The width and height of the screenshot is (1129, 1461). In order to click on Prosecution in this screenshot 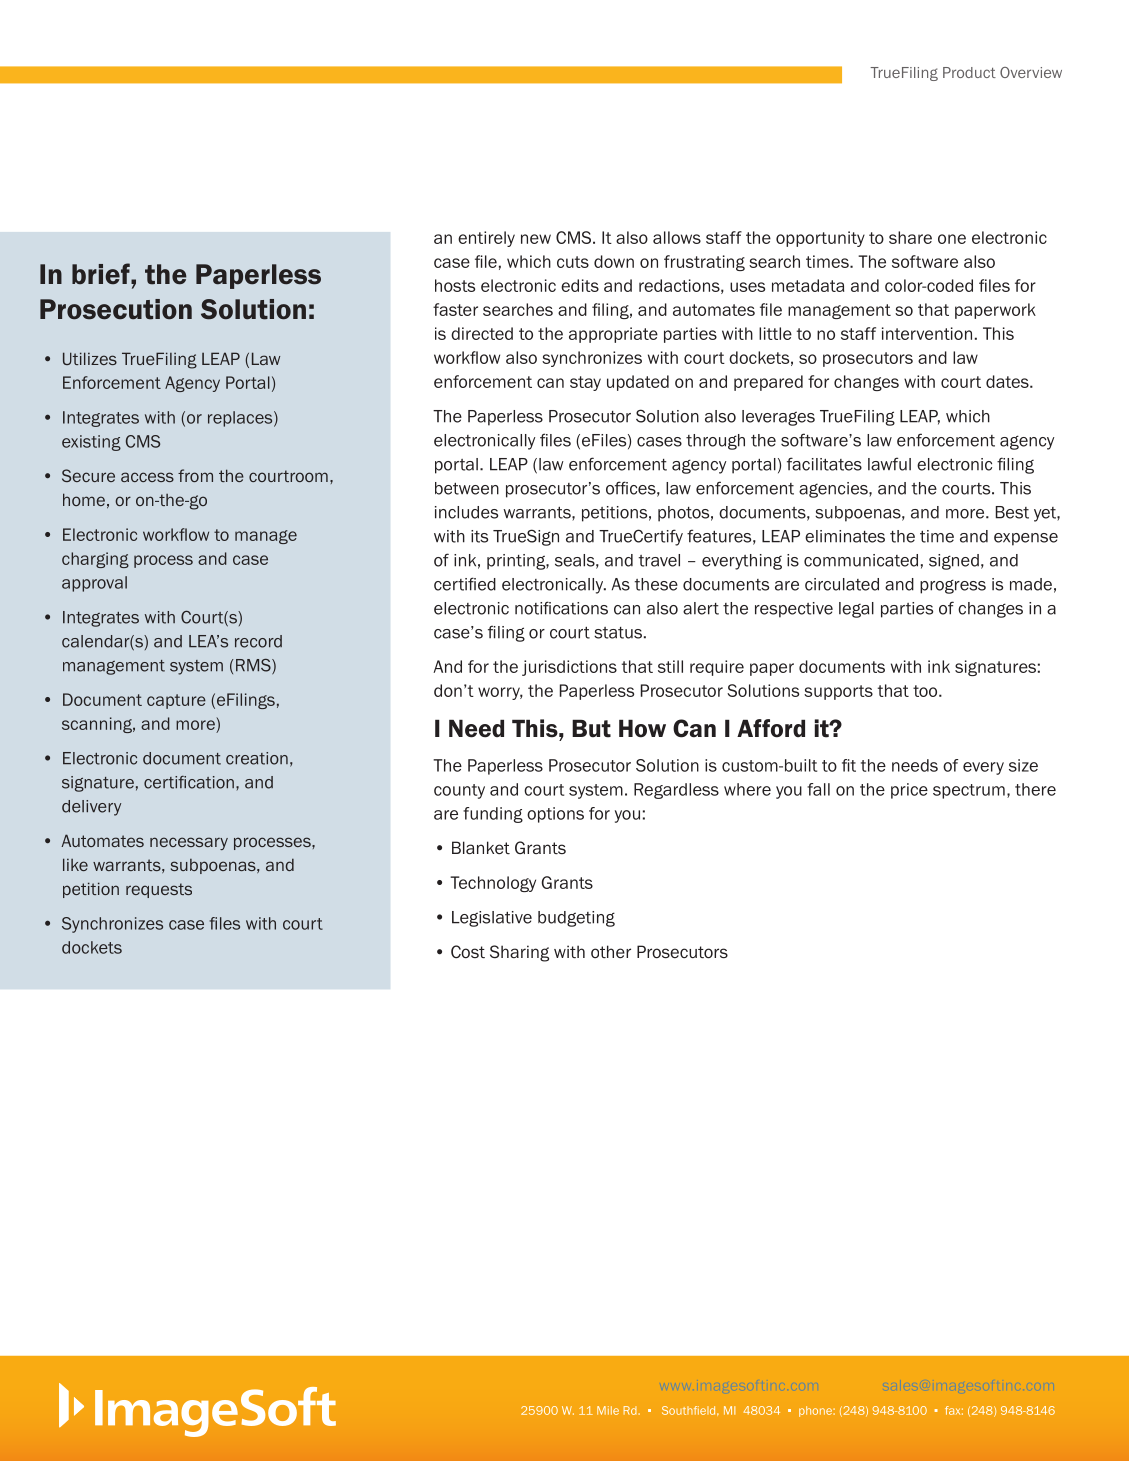, I will do `click(116, 309)`.
